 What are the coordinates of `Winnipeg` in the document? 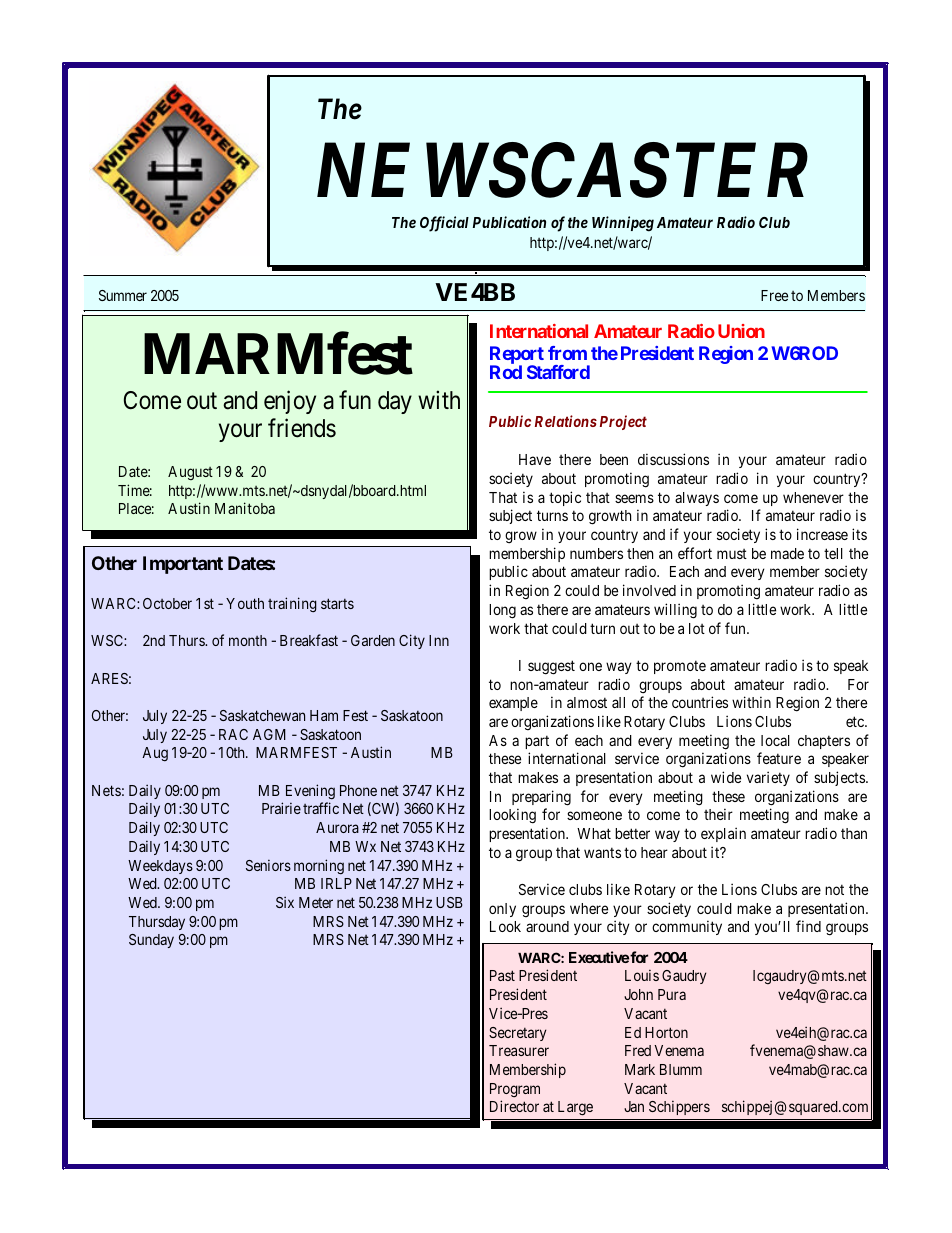 It's located at (623, 224).
